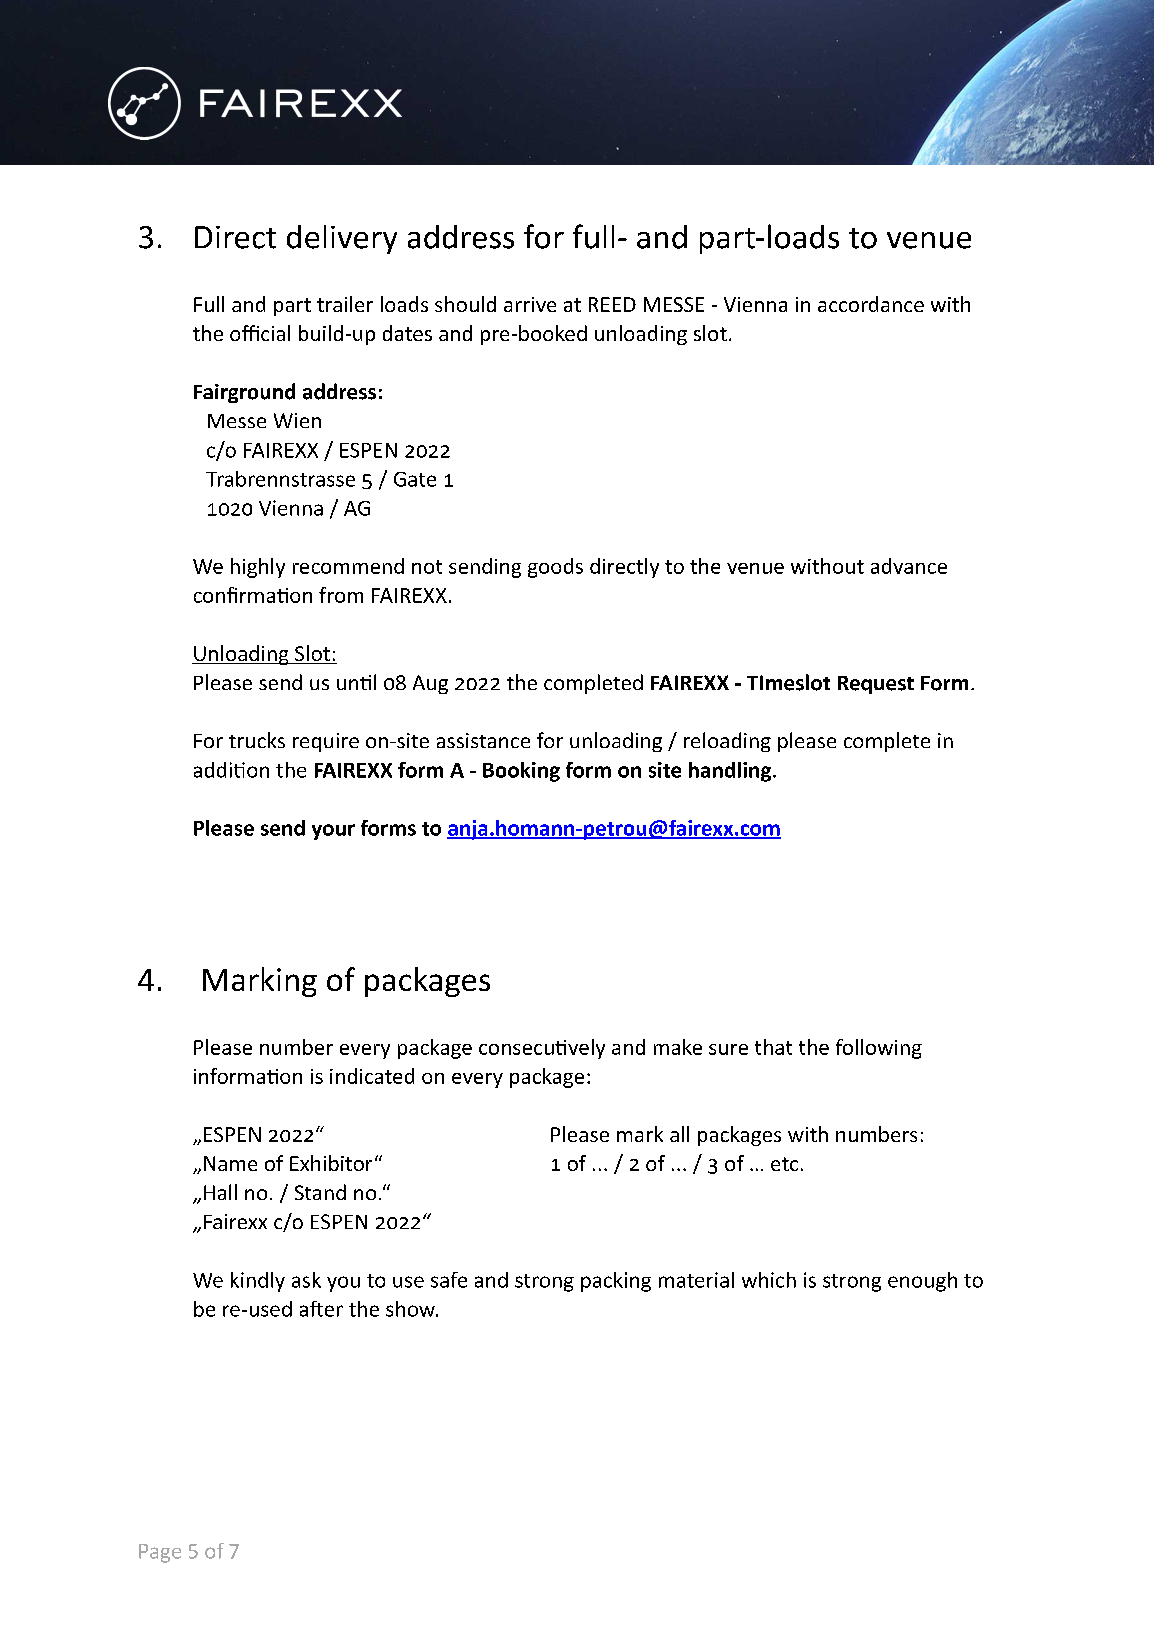  What do you see at coordinates (220, 1192) in the screenshot?
I see `Hall` at bounding box center [220, 1192].
